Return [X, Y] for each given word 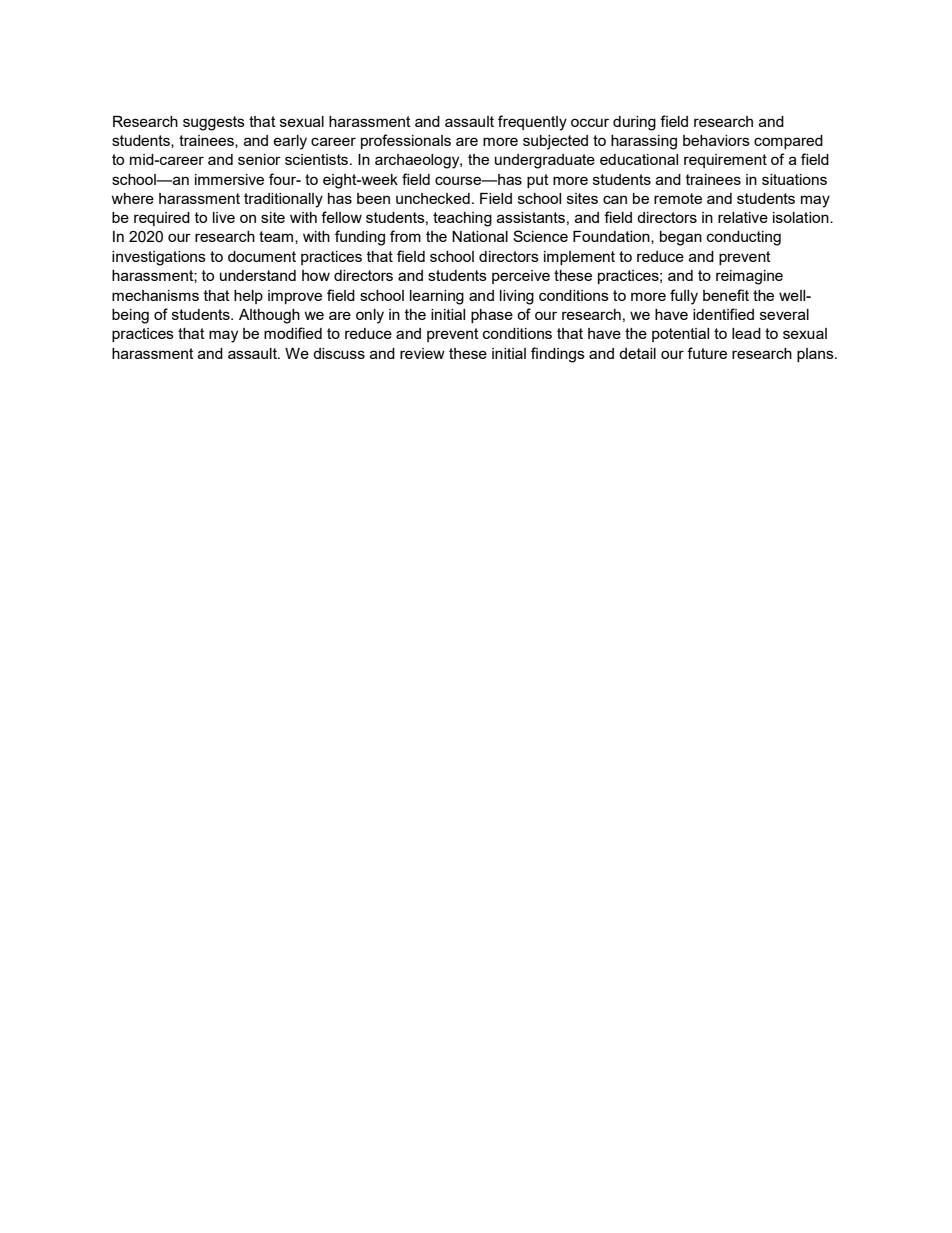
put [538, 181]
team [277, 237]
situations [794, 179]
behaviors [716, 140]
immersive [229, 179]
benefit [726, 295]
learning [437, 297]
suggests [214, 123]
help [248, 297]
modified [293, 333]
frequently [532, 123]
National [480, 236]
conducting [744, 238]
